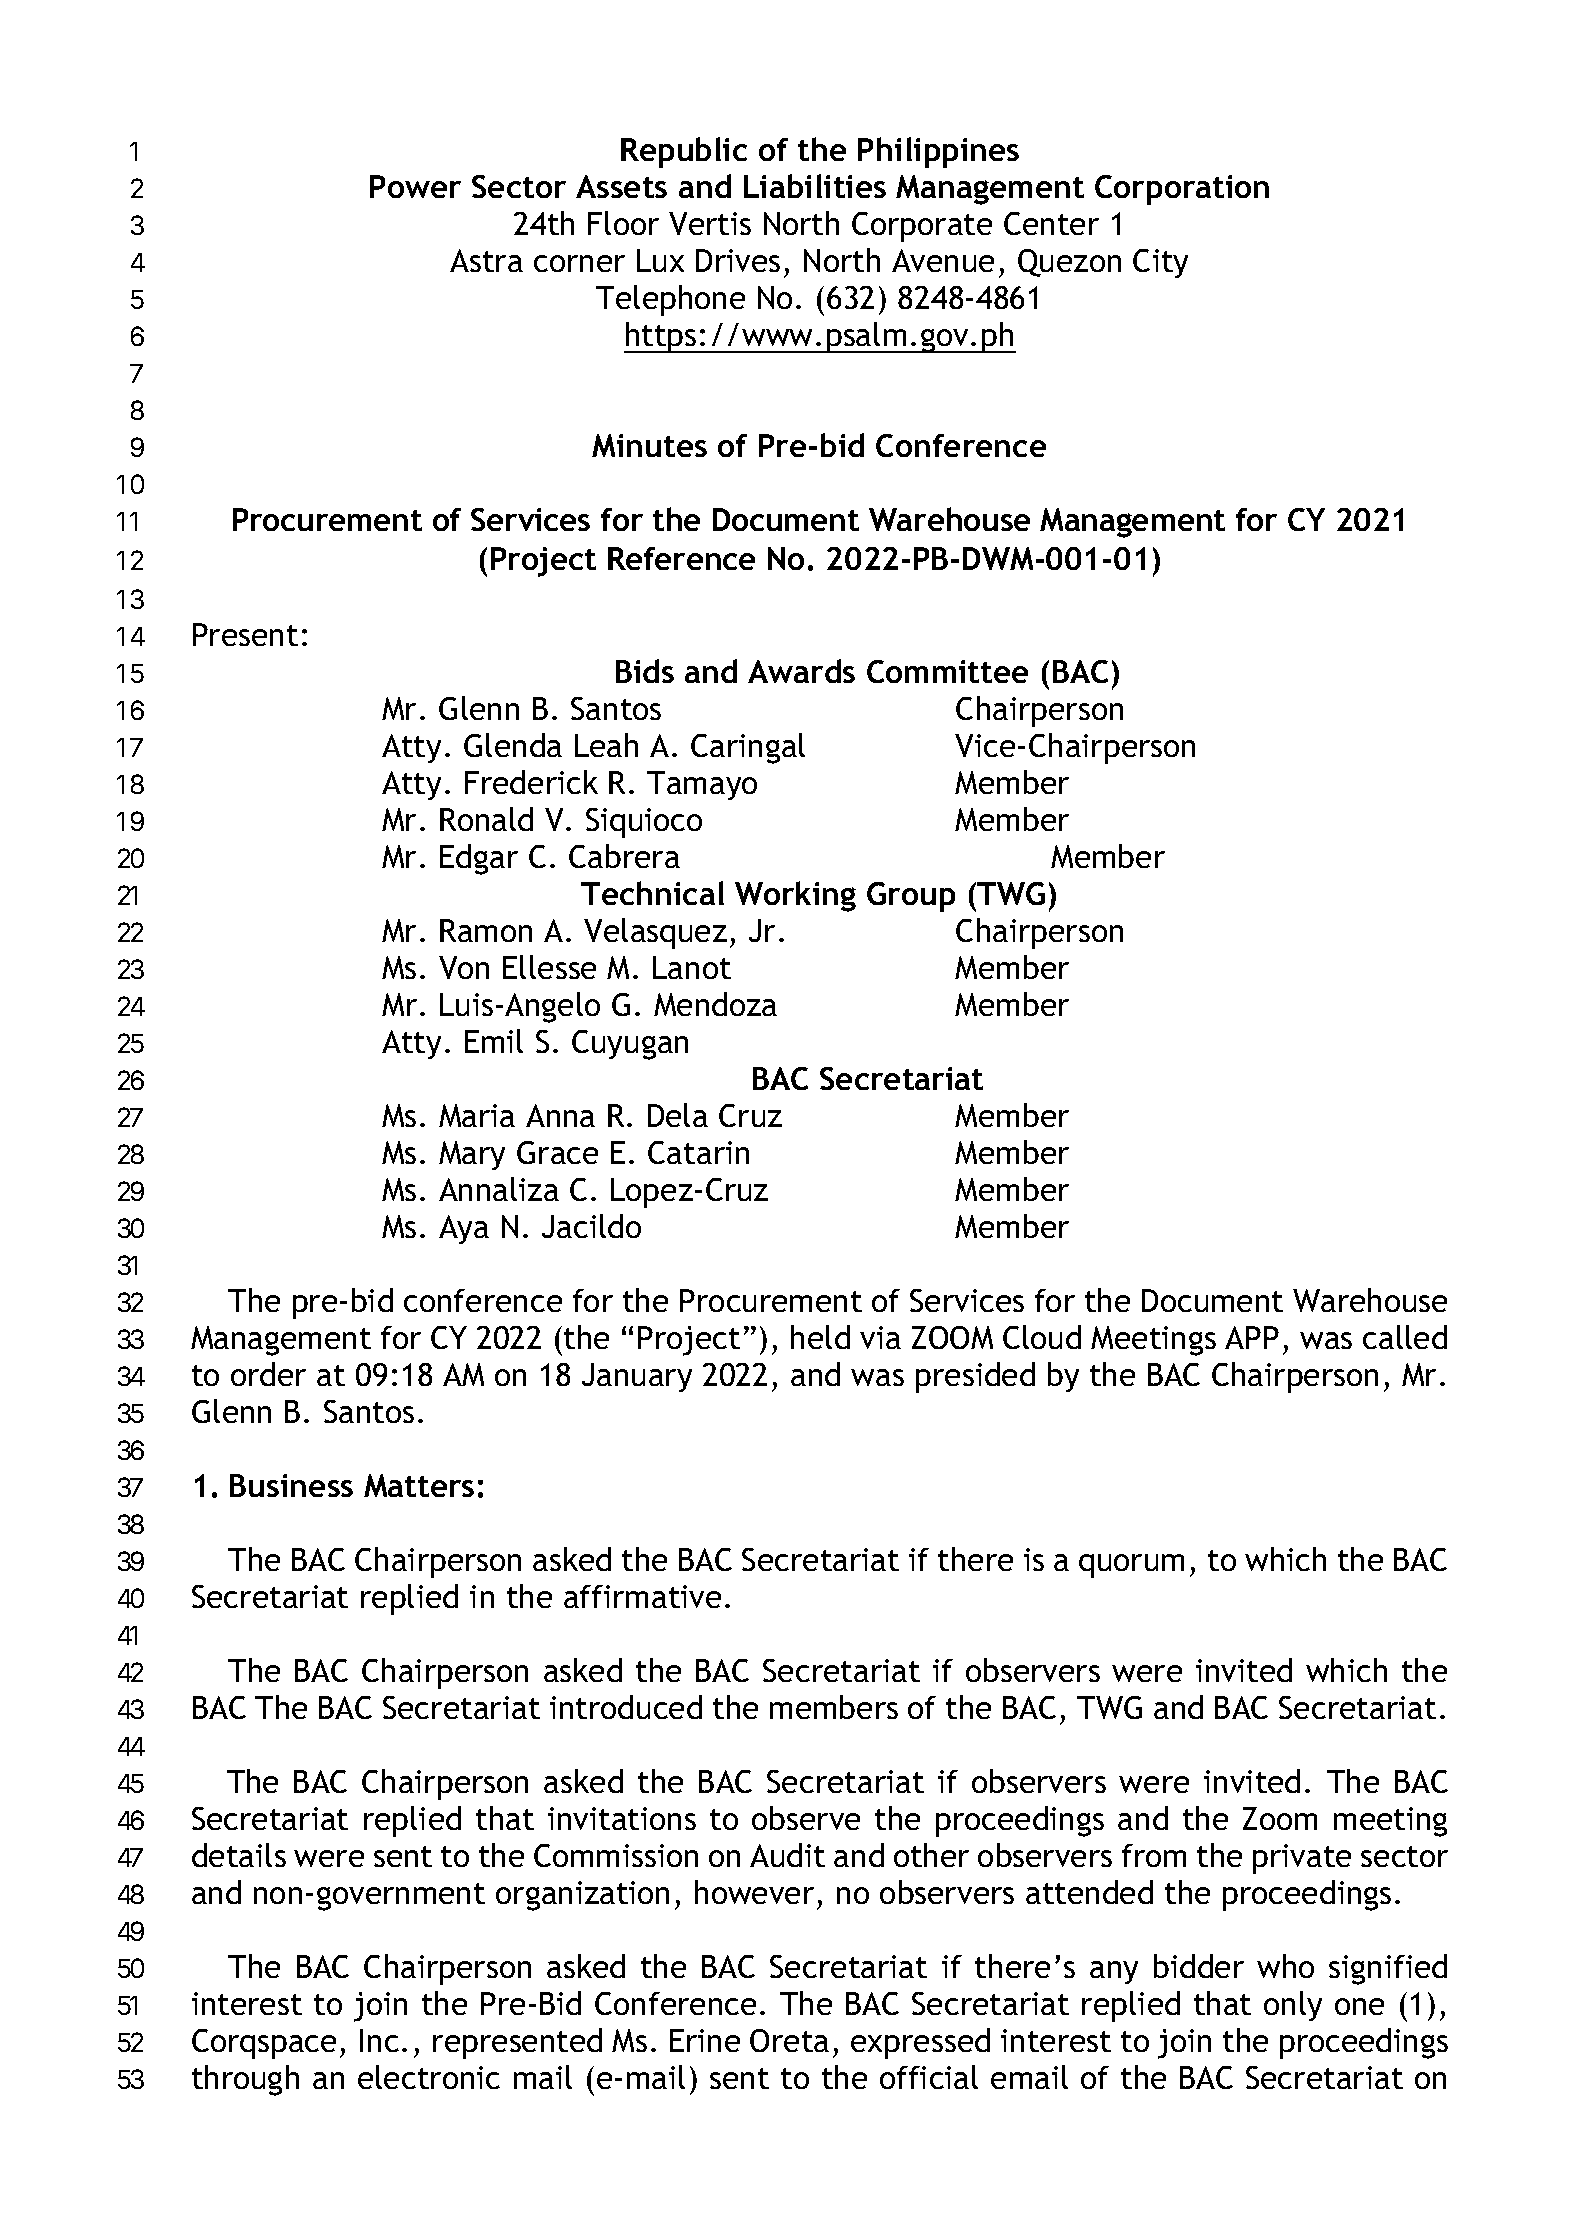 The width and height of the screenshot is (1581, 2235). What do you see at coordinates (1252, 1337) in the screenshot?
I see `APP` at bounding box center [1252, 1337].
